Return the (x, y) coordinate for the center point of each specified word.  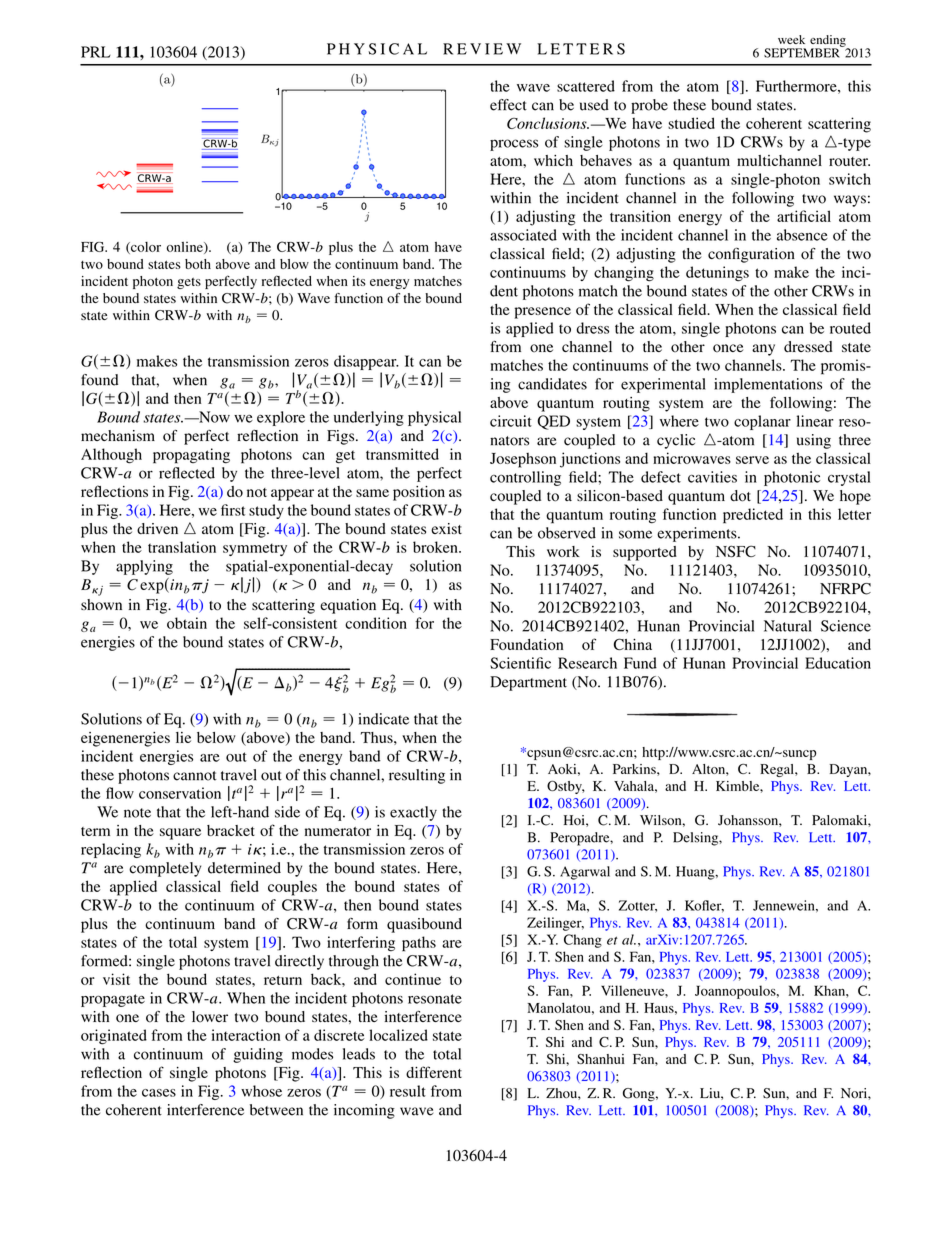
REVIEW (482, 49)
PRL (96, 52)
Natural (788, 626)
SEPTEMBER (803, 52)
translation (182, 547)
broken (436, 547)
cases (159, 1093)
